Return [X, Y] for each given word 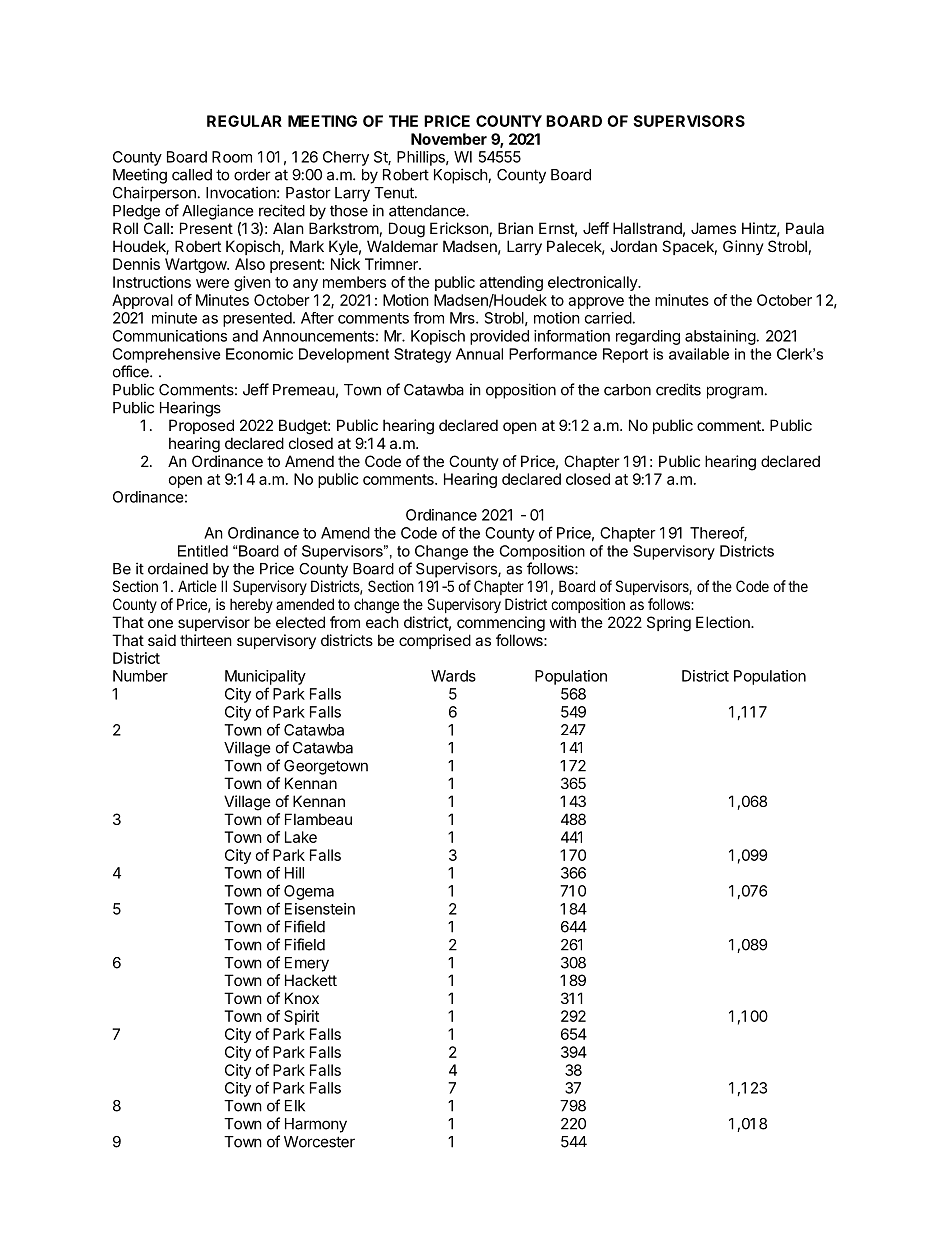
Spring [669, 624]
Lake [301, 837]
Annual [479, 354]
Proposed [201, 426]
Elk [295, 1106]
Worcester [319, 1142]
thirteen [206, 640]
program [735, 392]
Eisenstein [320, 909]
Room [232, 157]
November [449, 139]
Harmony [316, 1125]
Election [724, 622]
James [713, 228]
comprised [435, 641]
